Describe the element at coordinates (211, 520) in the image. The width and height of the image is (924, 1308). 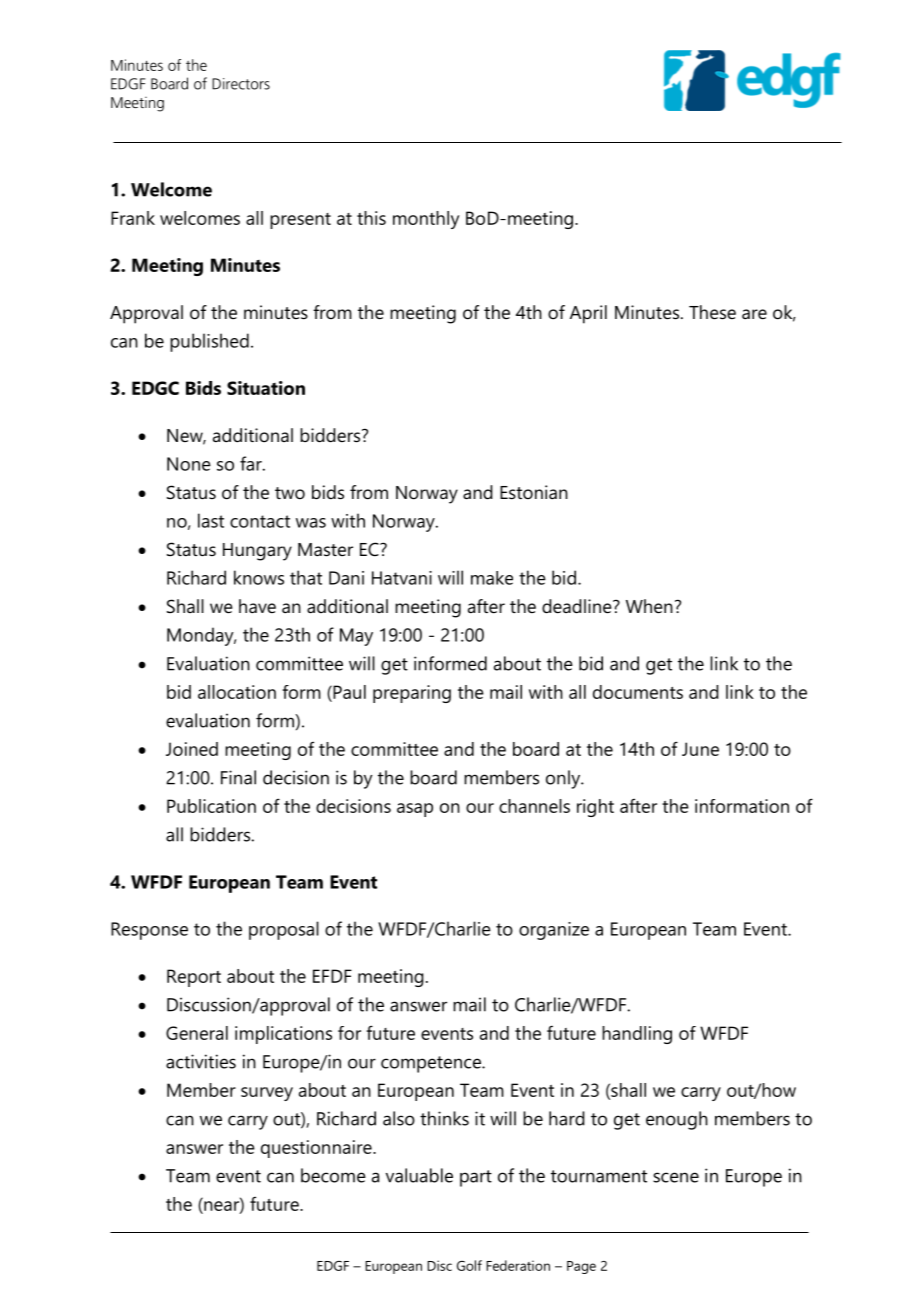
I see `last` at that location.
